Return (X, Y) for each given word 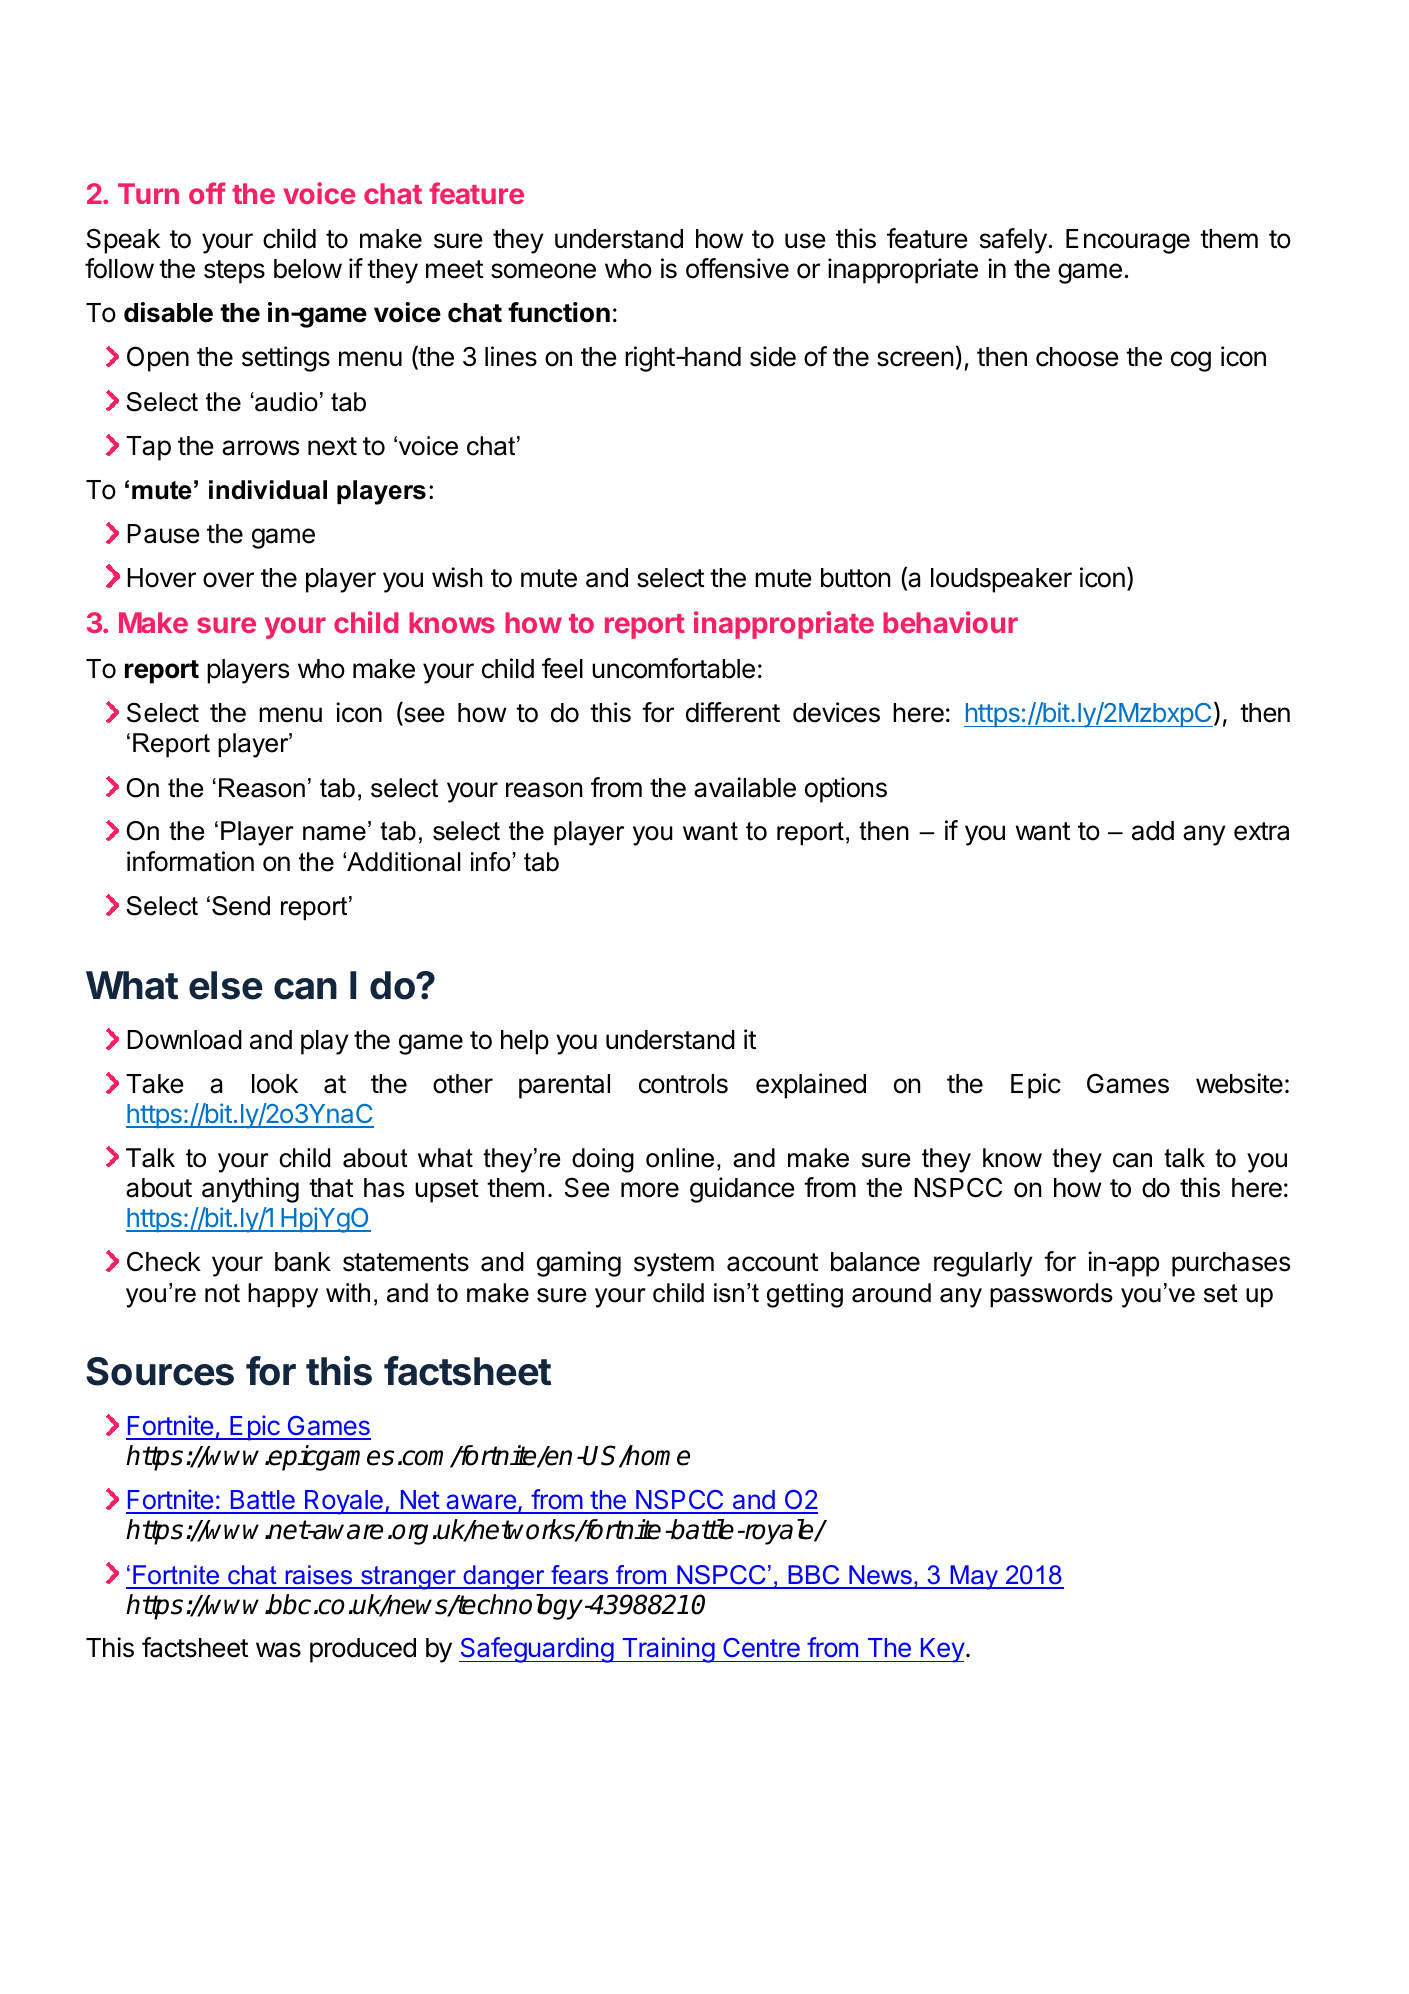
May (974, 1577)
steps (234, 272)
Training (668, 1650)
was (278, 1650)
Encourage (1128, 241)
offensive (737, 268)
